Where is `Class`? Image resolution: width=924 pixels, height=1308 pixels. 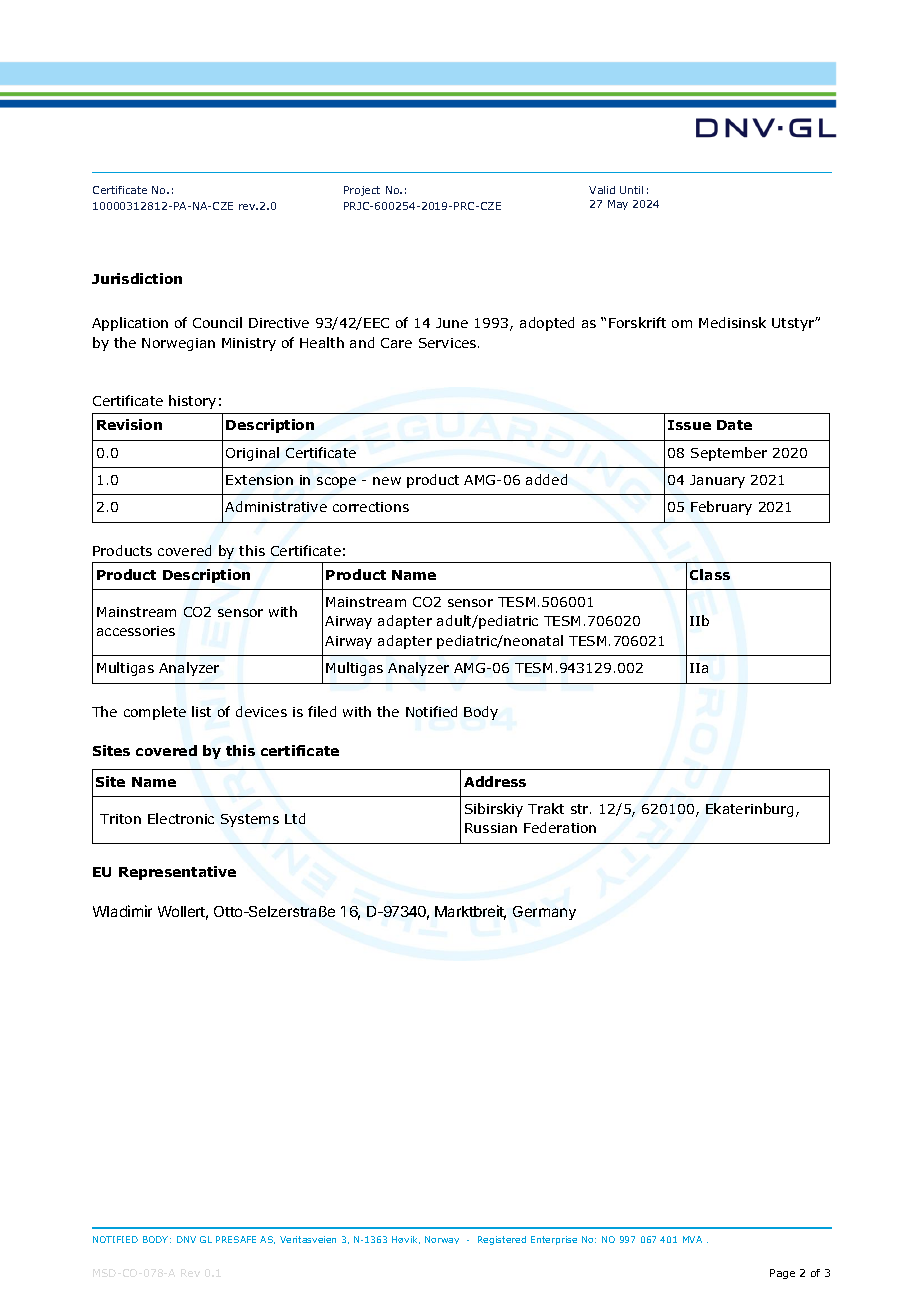 Class is located at coordinates (710, 574).
